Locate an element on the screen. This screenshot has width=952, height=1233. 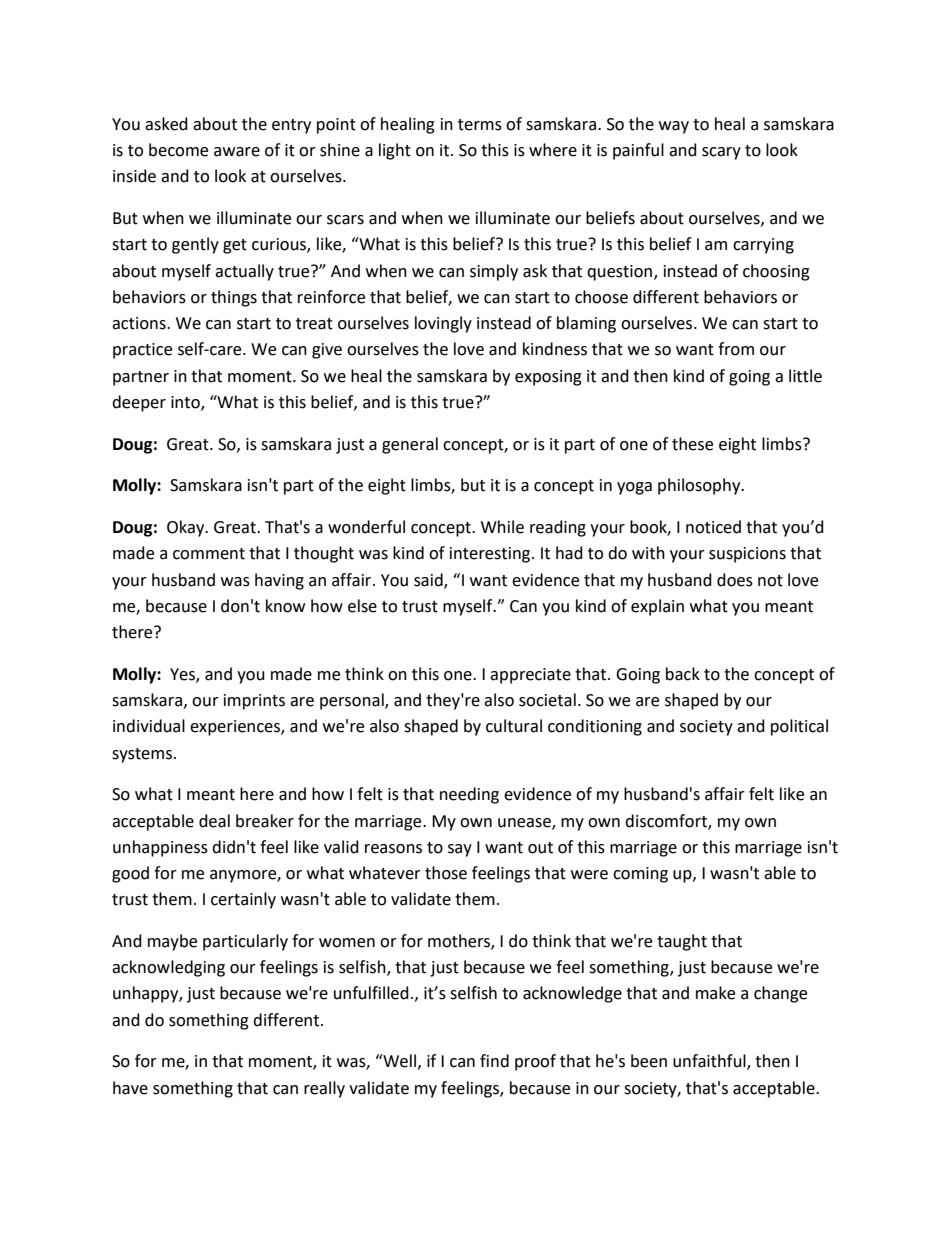
scary is located at coordinates (721, 153).
